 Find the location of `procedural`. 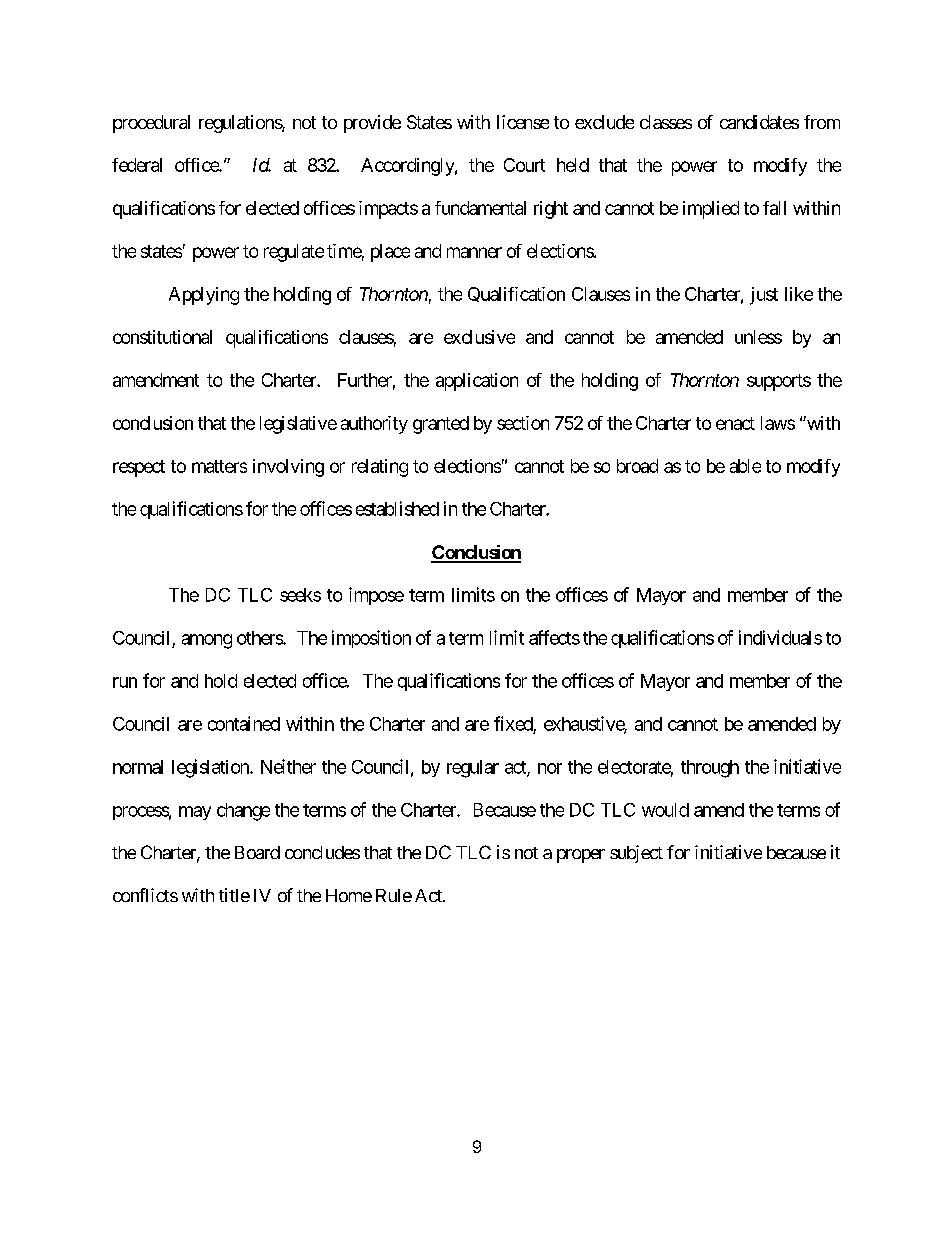

procedural is located at coordinates (151, 124).
